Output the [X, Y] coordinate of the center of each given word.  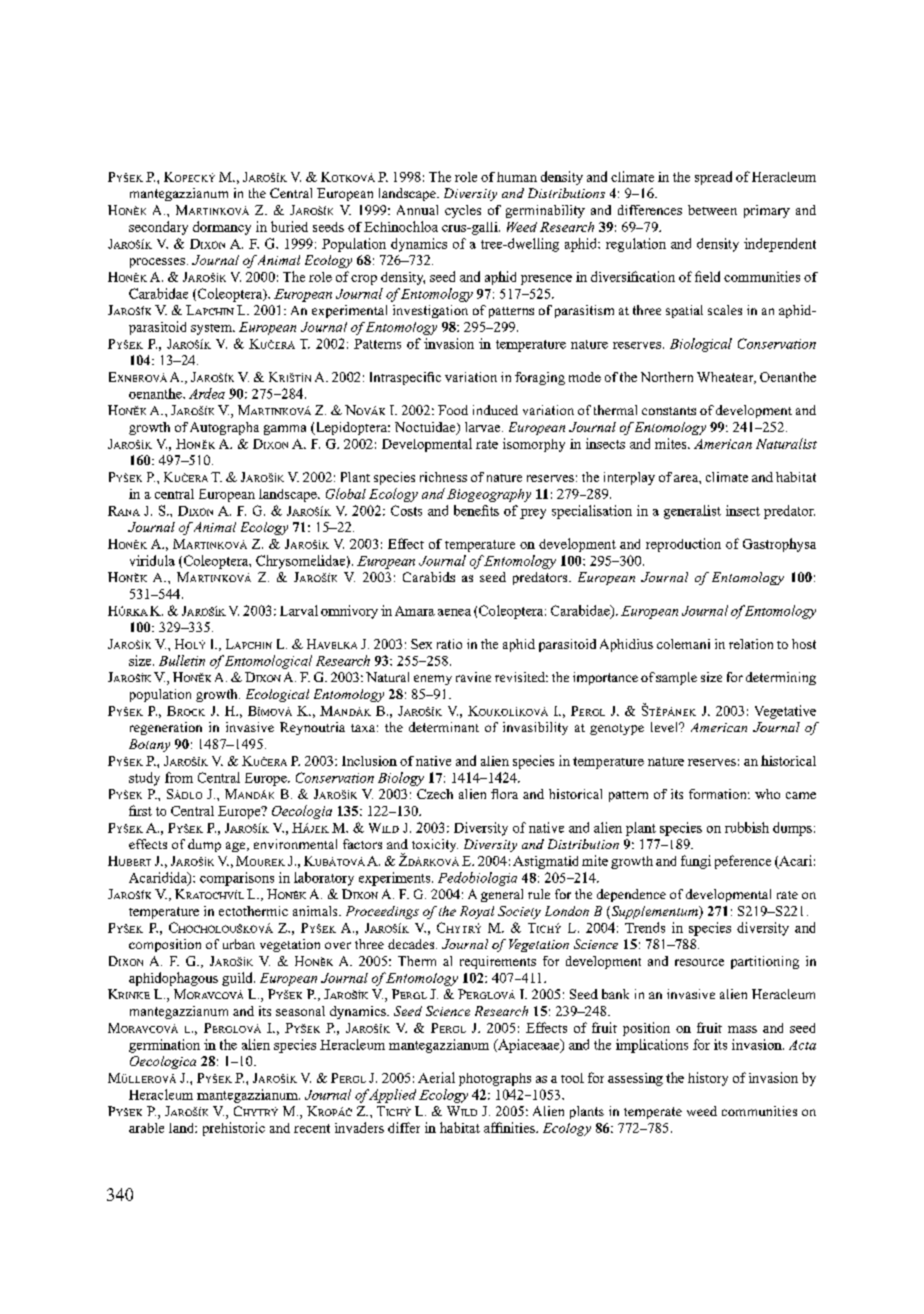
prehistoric [234, 1129]
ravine [473, 677]
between [712, 210]
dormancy [222, 228]
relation [751, 644]
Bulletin [182, 660]
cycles [463, 211]
